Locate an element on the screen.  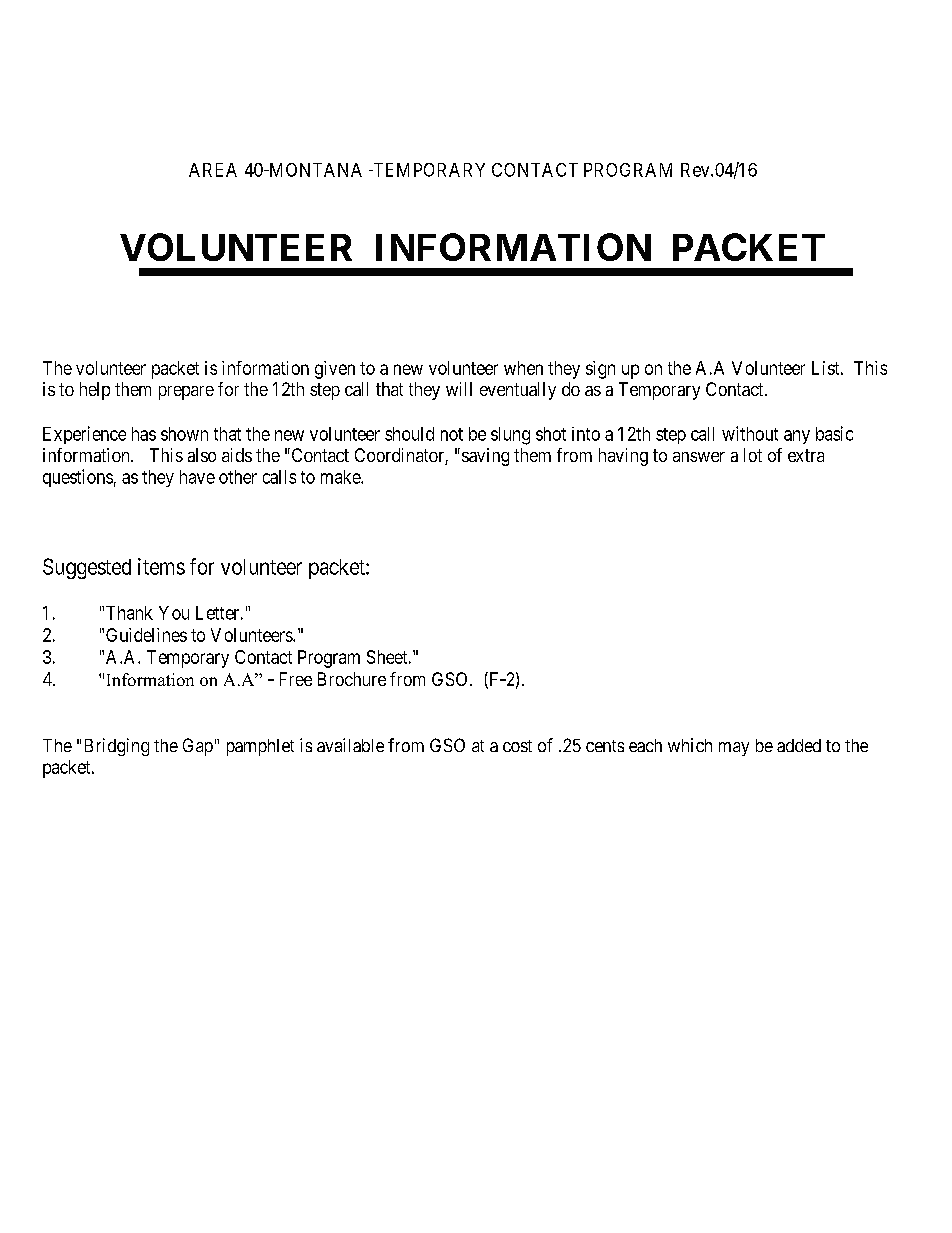
make is located at coordinates (341, 477).
